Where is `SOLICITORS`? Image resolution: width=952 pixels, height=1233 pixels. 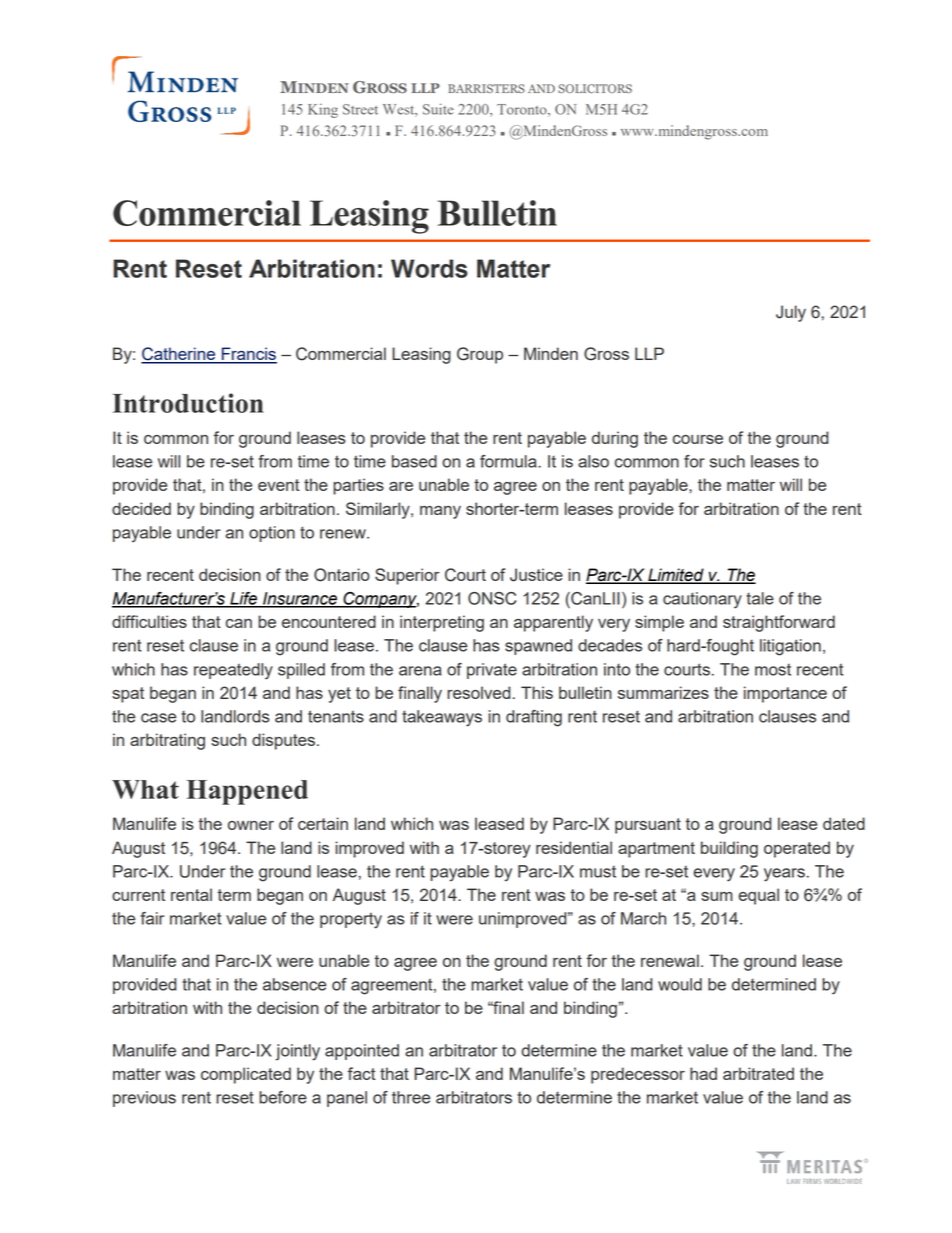 SOLICITORS is located at coordinates (595, 89).
